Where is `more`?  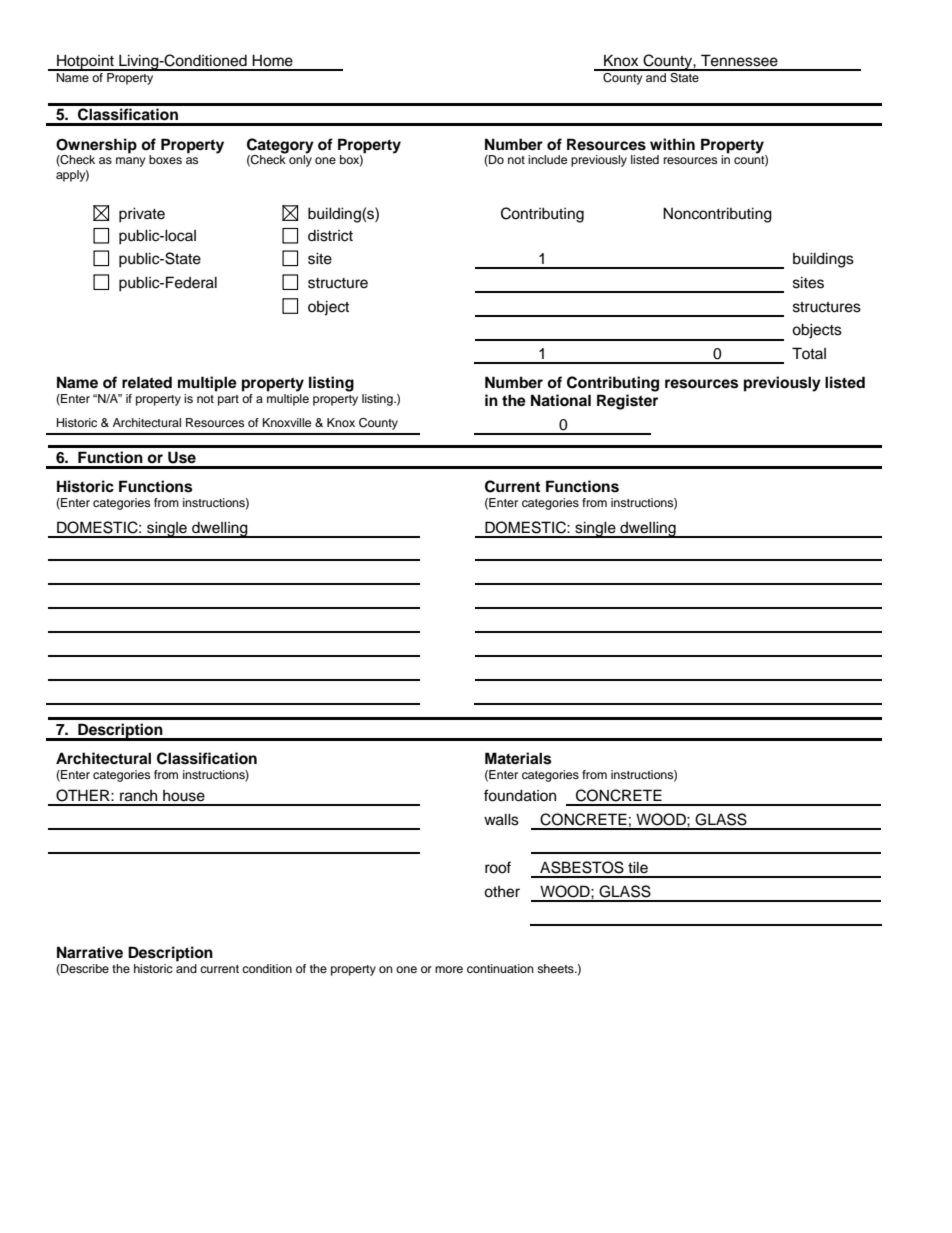 more is located at coordinates (449, 969).
